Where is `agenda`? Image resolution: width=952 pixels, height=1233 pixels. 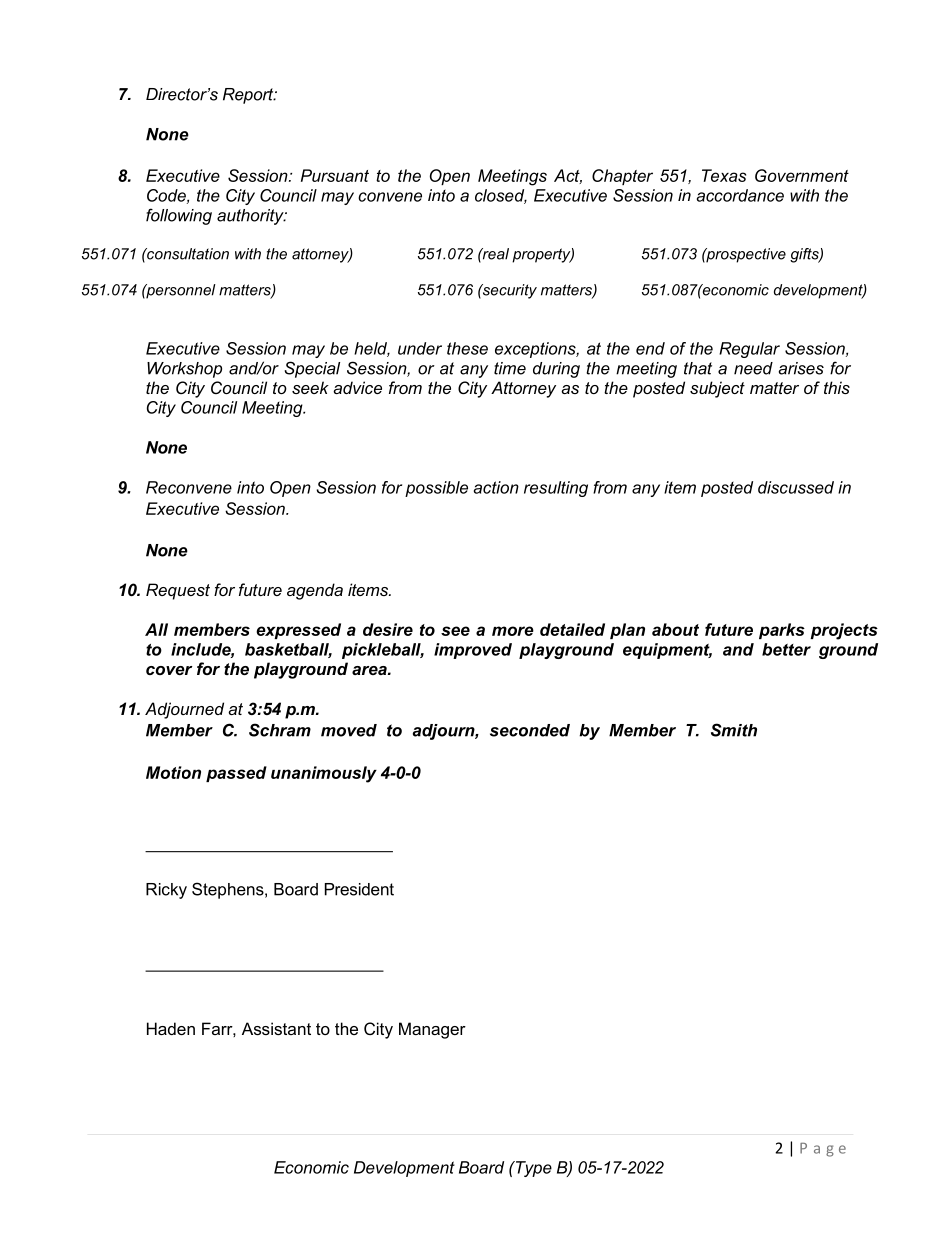
agenda is located at coordinates (315, 591).
